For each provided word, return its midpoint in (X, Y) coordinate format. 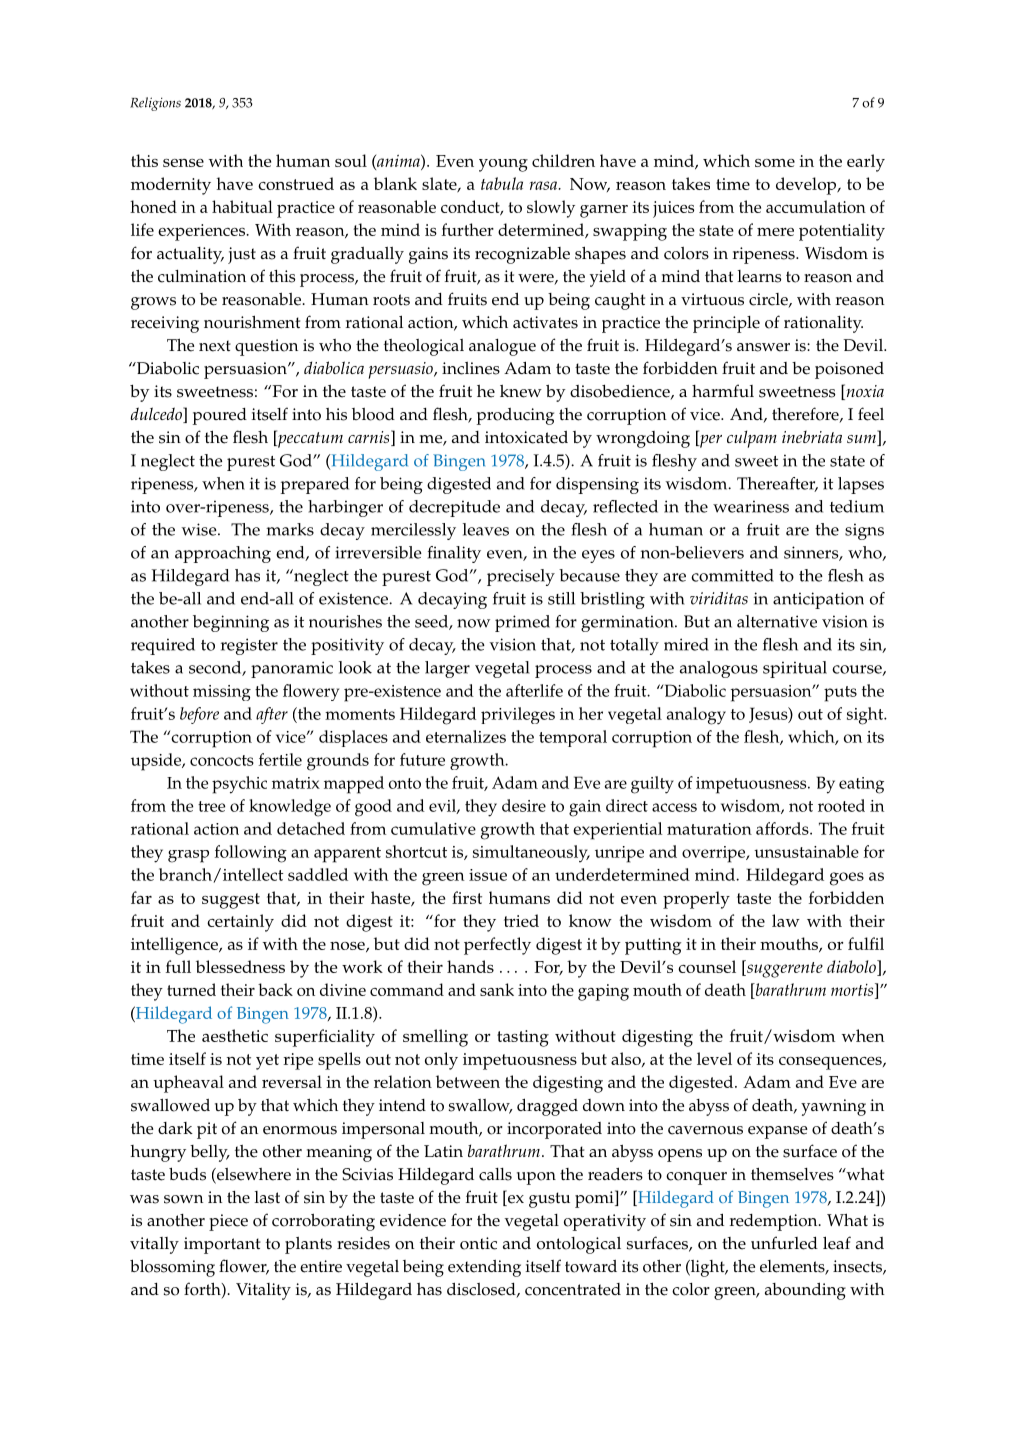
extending (484, 1268)
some (775, 163)
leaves (486, 529)
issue (488, 875)
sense (183, 163)
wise (200, 529)
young (503, 165)
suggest (231, 901)
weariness (751, 506)
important (222, 1245)
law (786, 920)
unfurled (784, 1243)
